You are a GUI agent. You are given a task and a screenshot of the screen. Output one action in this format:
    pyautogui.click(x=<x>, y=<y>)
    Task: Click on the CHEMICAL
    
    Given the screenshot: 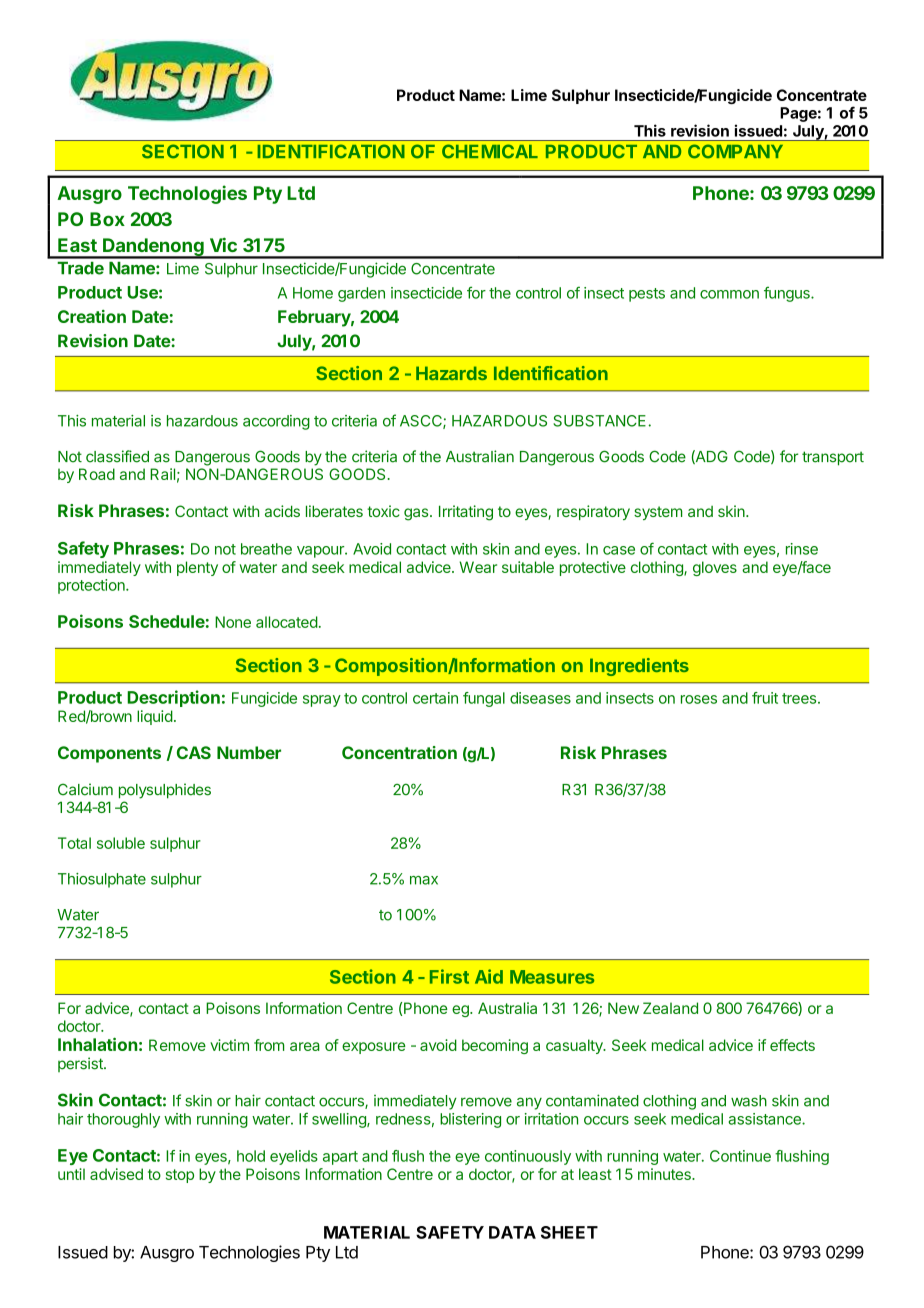 What is the action you would take?
    pyautogui.click(x=490, y=151)
